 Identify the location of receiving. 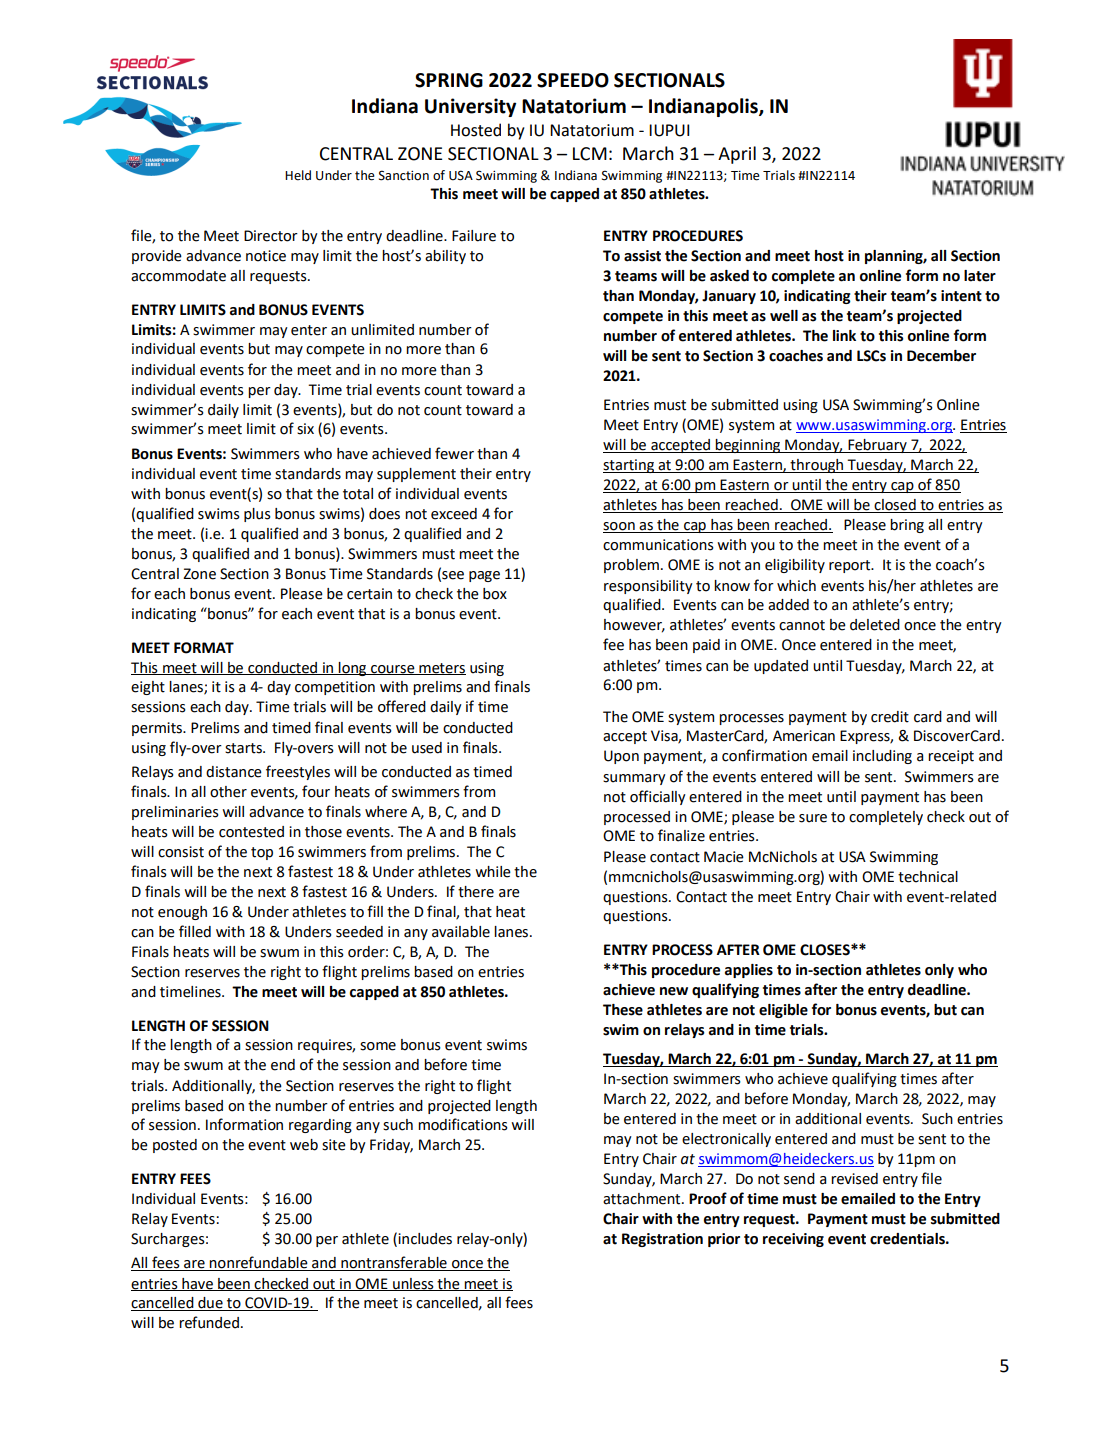
(793, 1240).
